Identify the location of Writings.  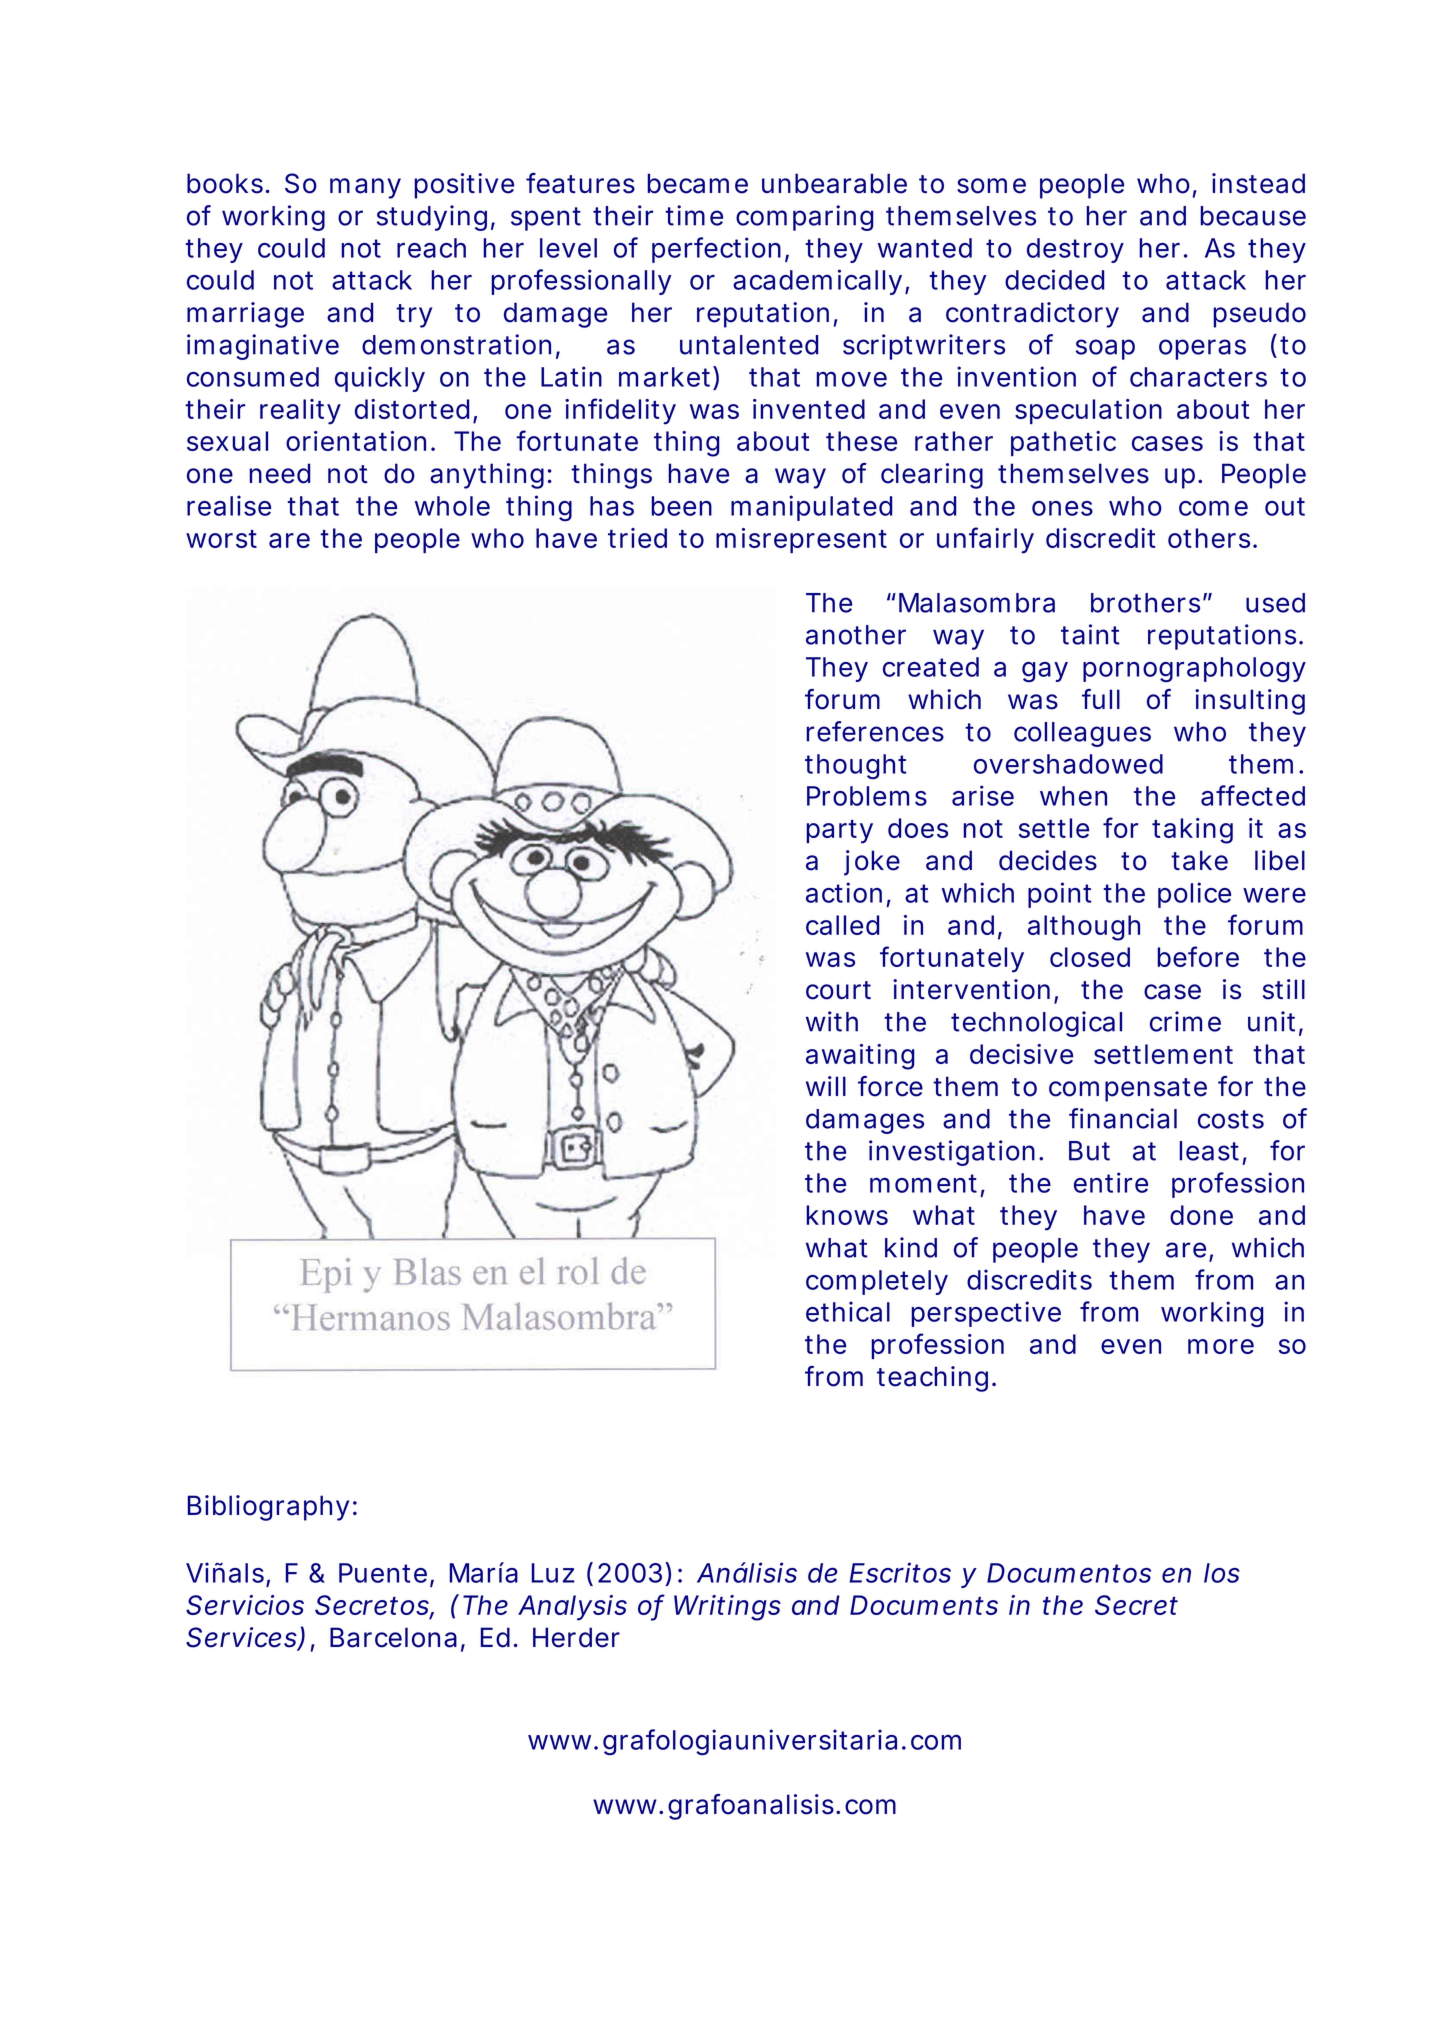
(727, 1608).
